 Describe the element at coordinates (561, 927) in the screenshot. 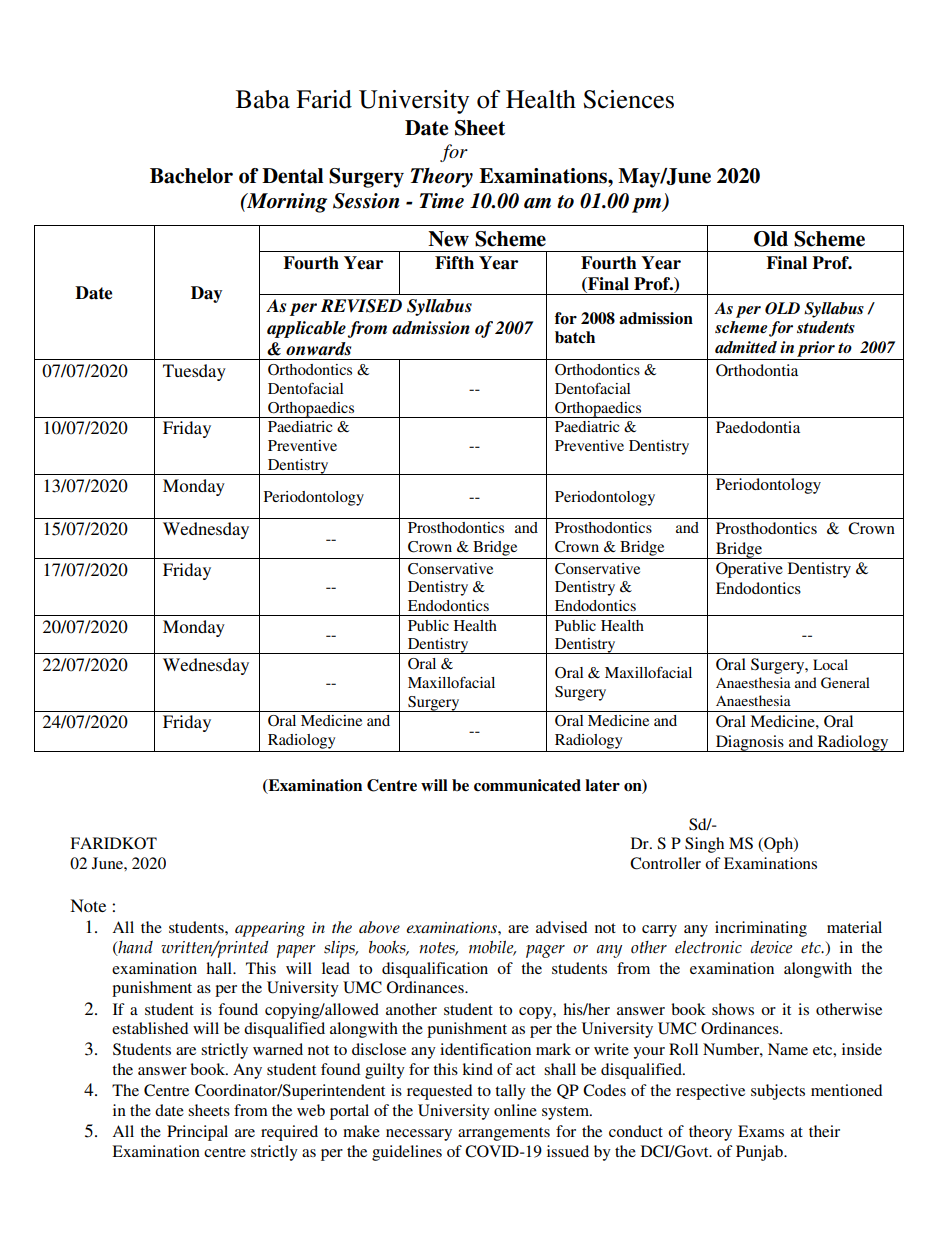

I see `advised` at that location.
